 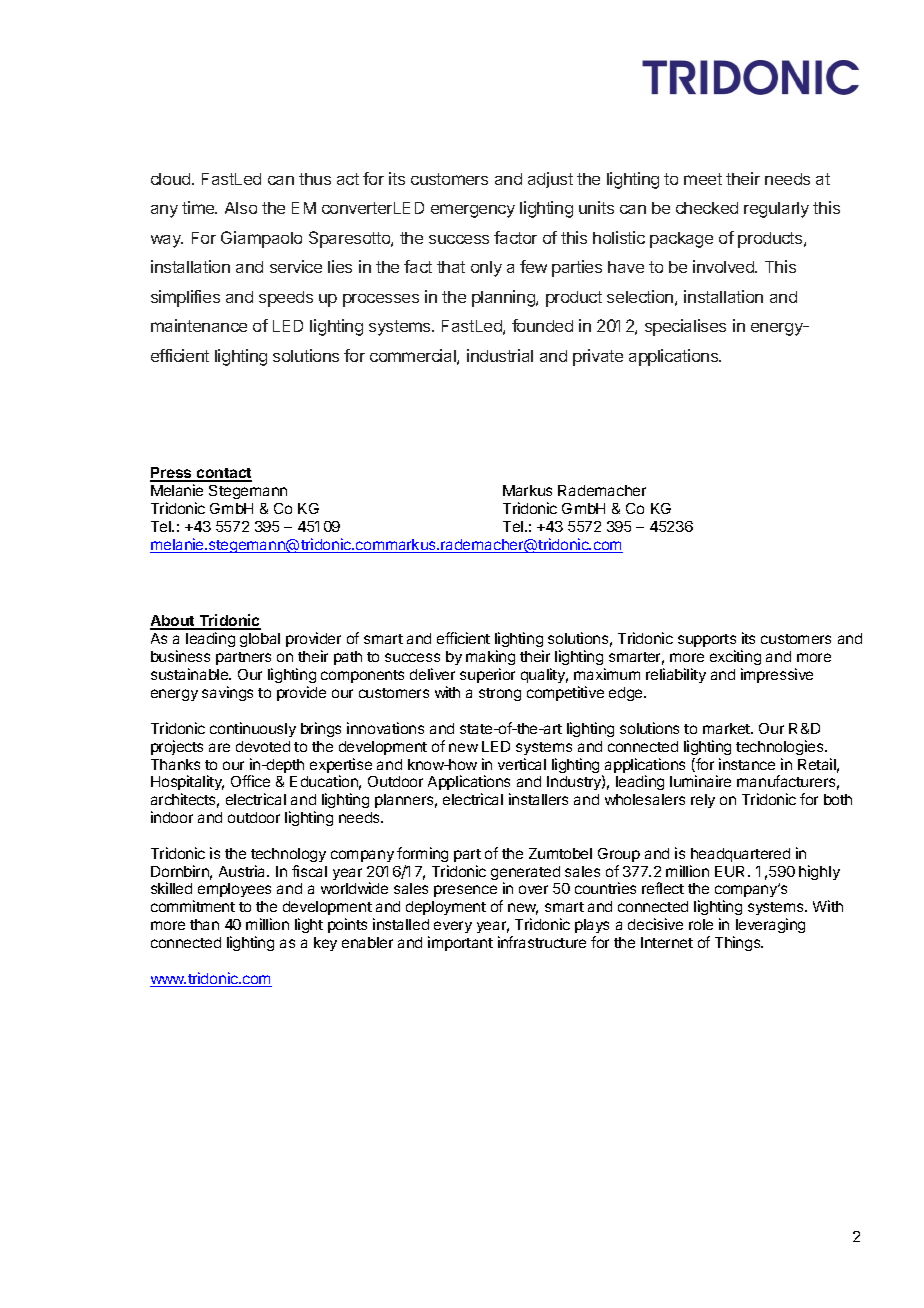 What do you see at coordinates (522, 764) in the document?
I see `vertical` at bounding box center [522, 764].
